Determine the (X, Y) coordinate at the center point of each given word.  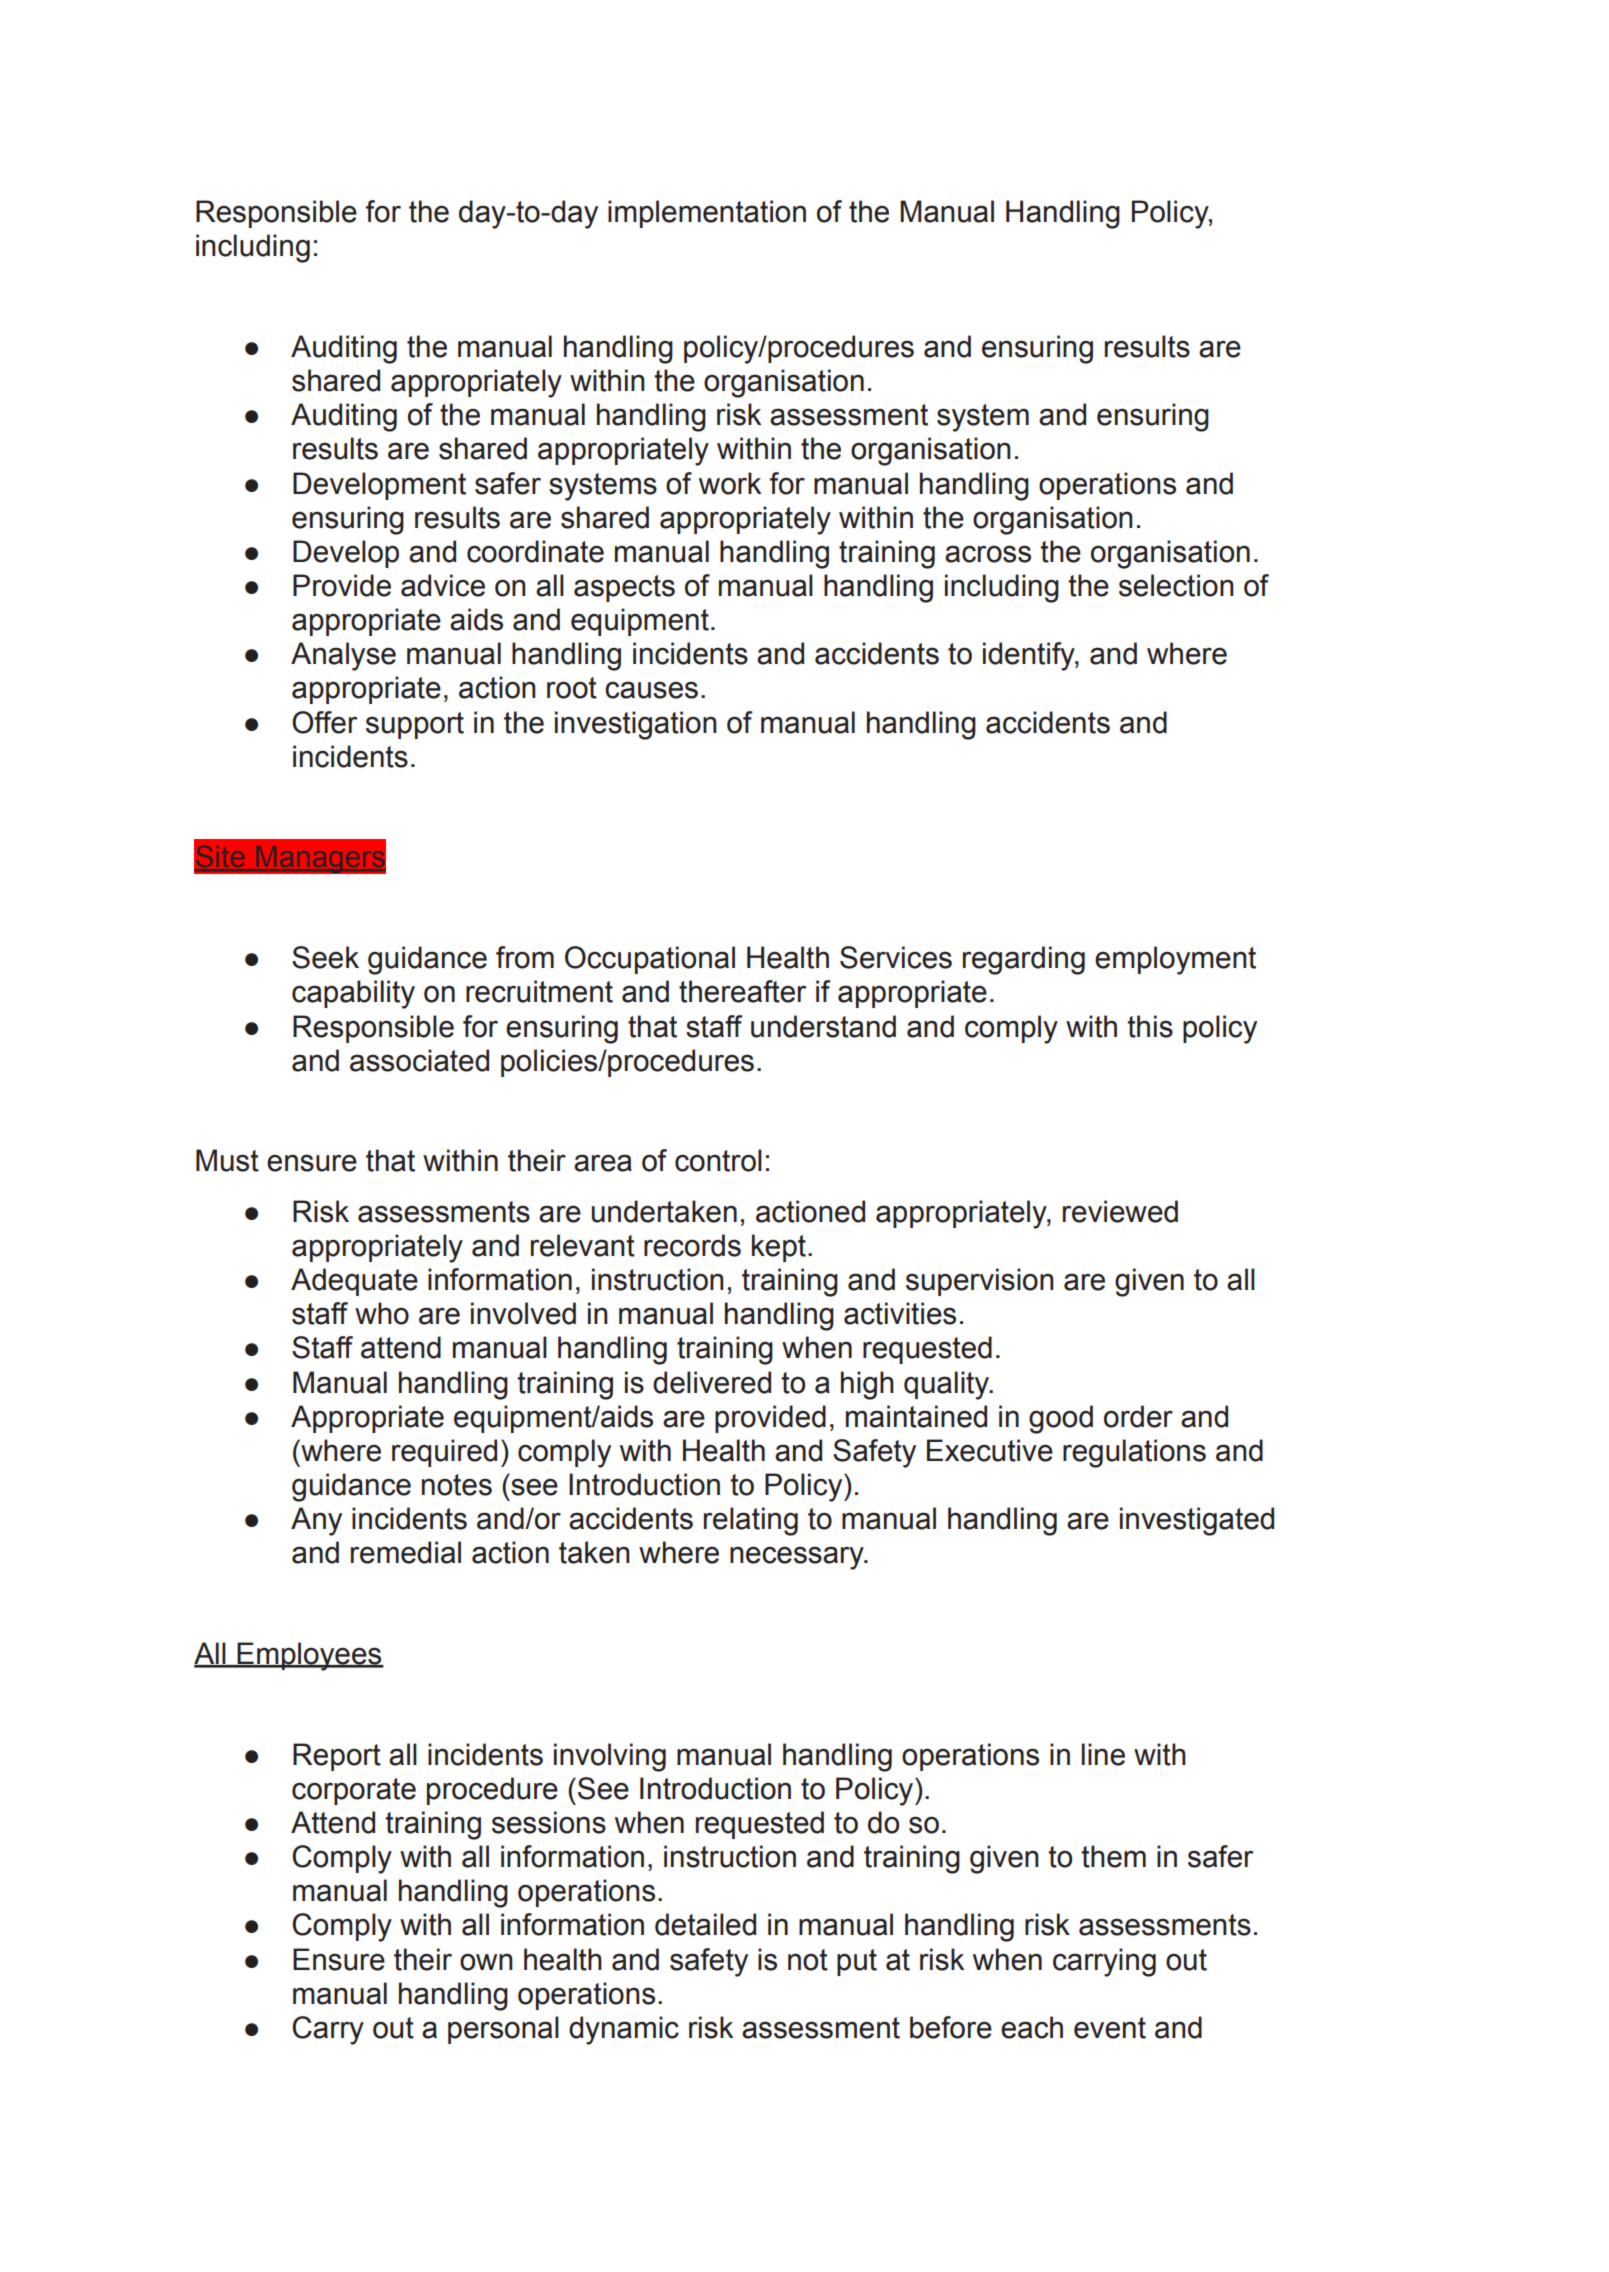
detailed (705, 1924)
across (988, 554)
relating (751, 1521)
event (1110, 2028)
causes (651, 690)
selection (1176, 585)
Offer (324, 722)
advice (443, 585)
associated (419, 1060)
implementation (707, 214)
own (486, 1962)
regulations (1134, 1453)
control (718, 1160)
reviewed (1120, 1211)
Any (316, 1521)
